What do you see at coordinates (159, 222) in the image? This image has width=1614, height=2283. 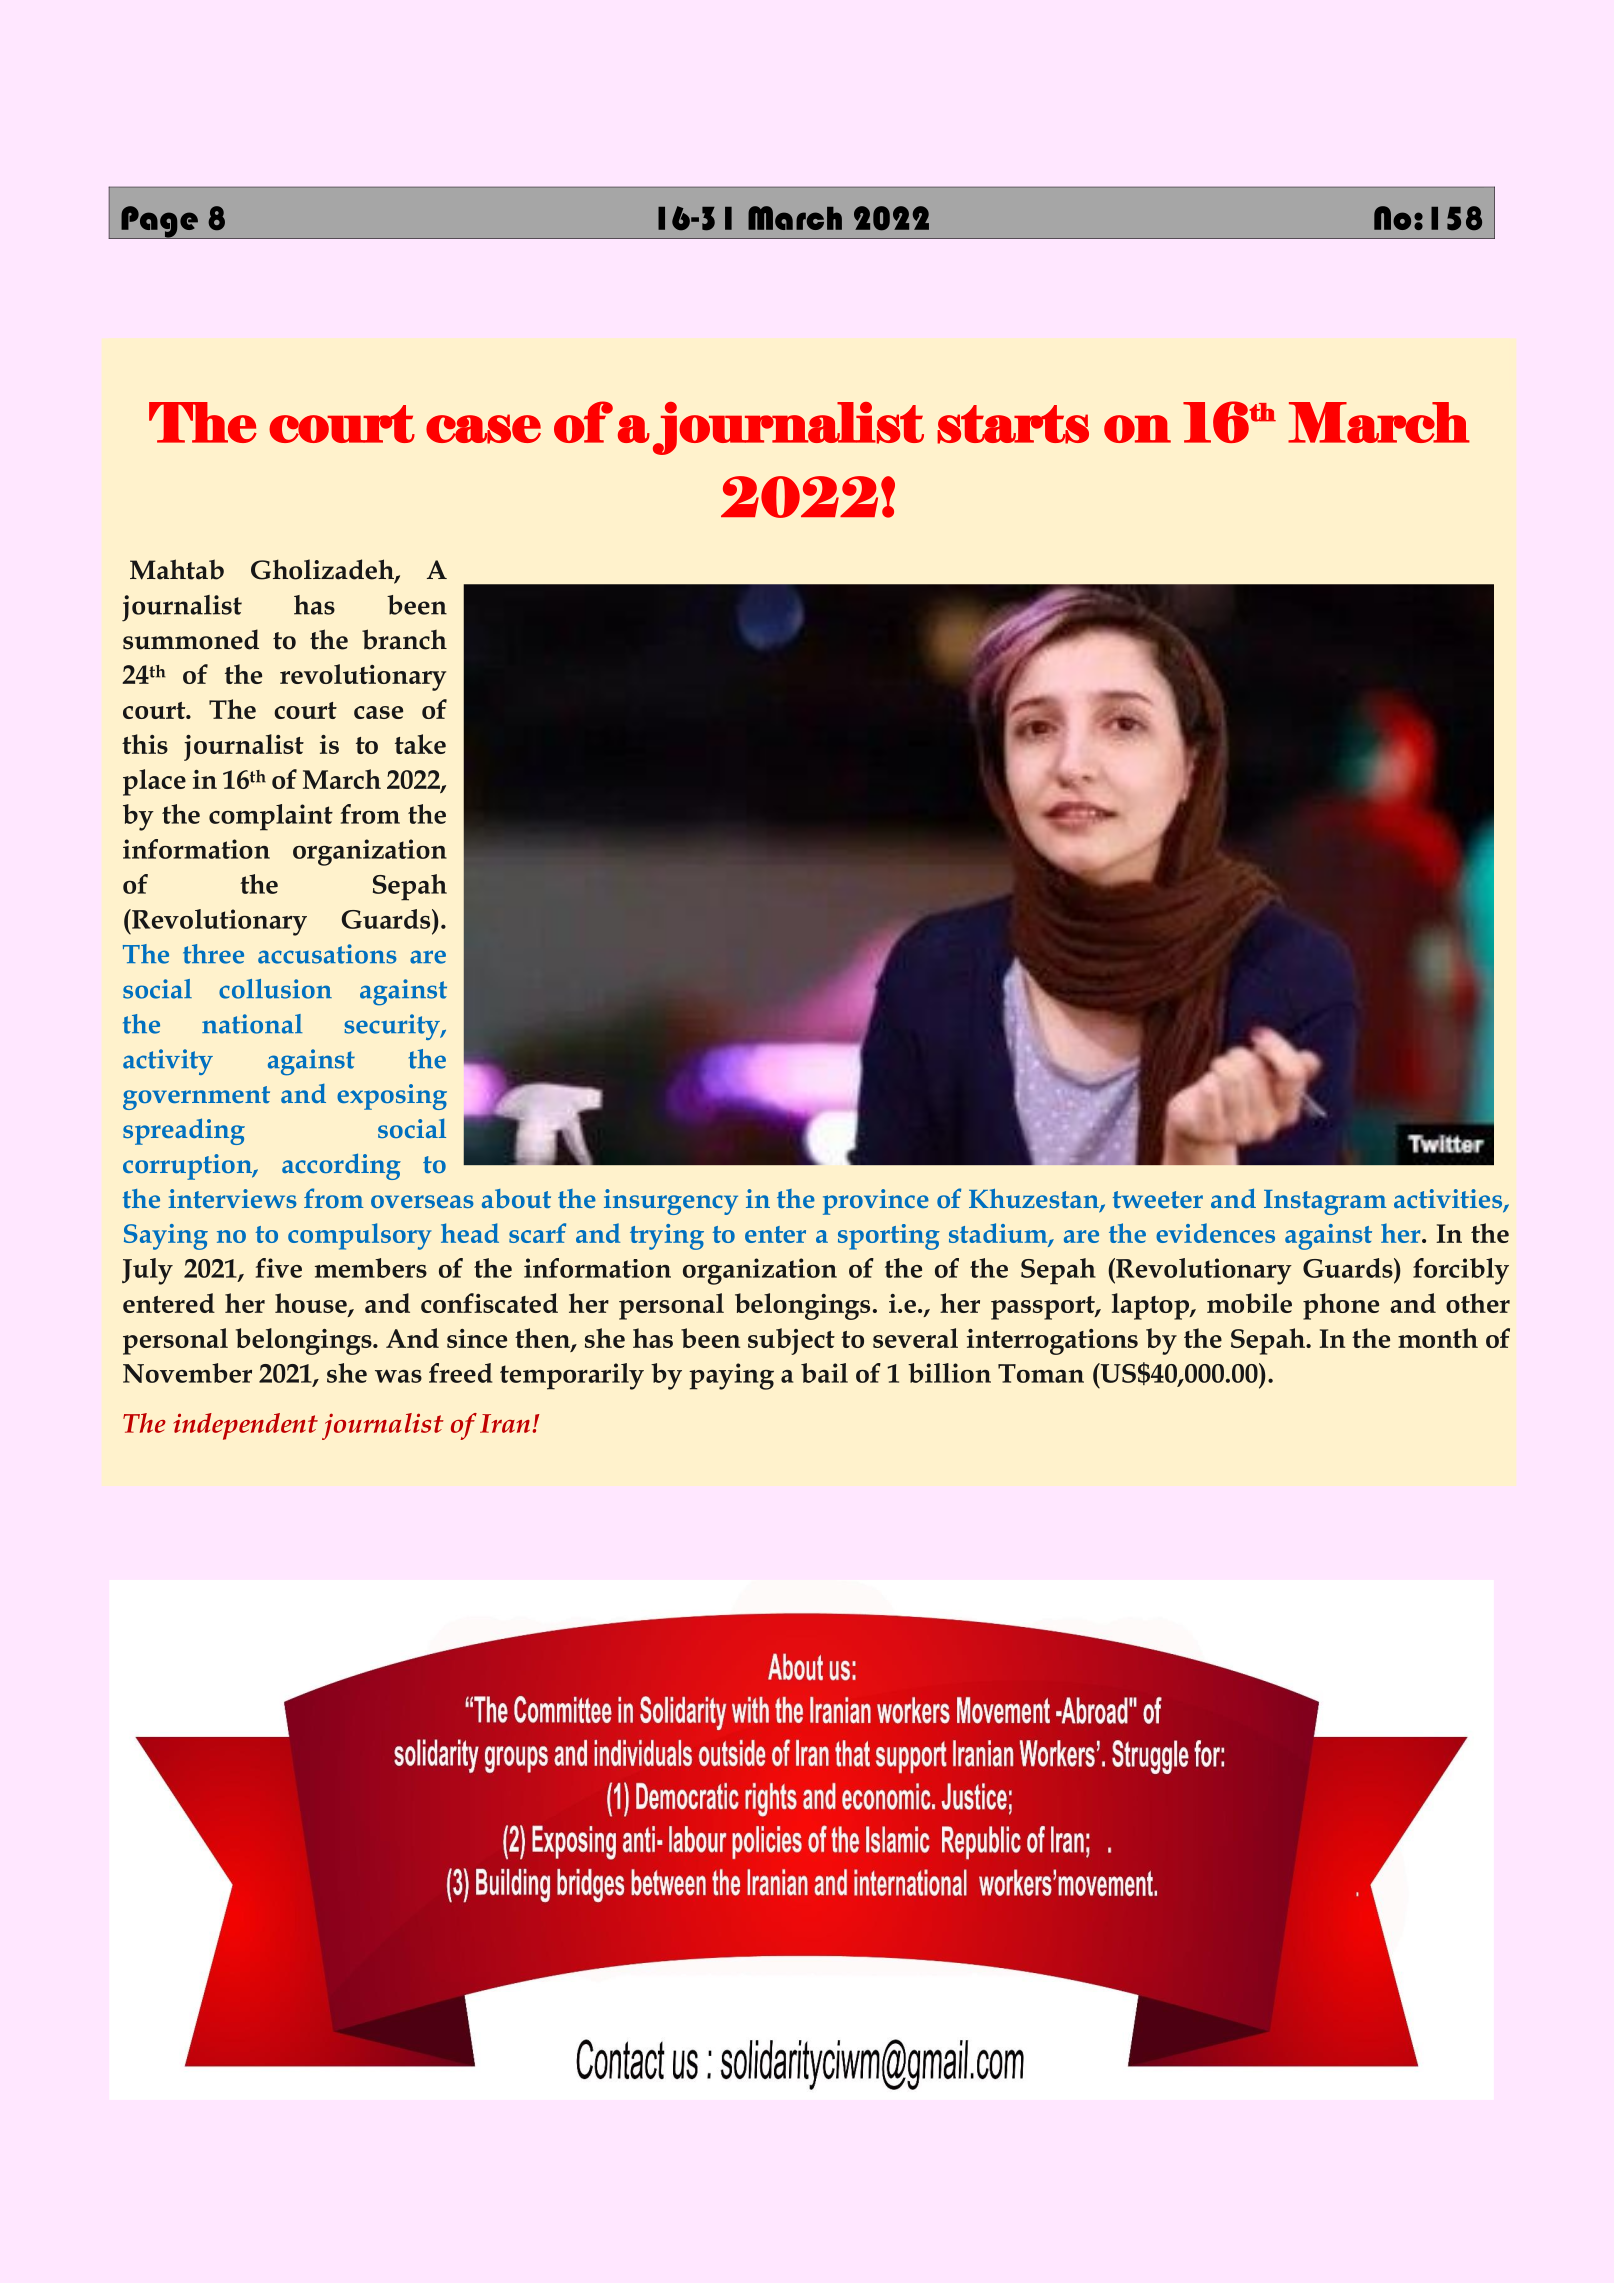 I see `Page` at bounding box center [159, 222].
